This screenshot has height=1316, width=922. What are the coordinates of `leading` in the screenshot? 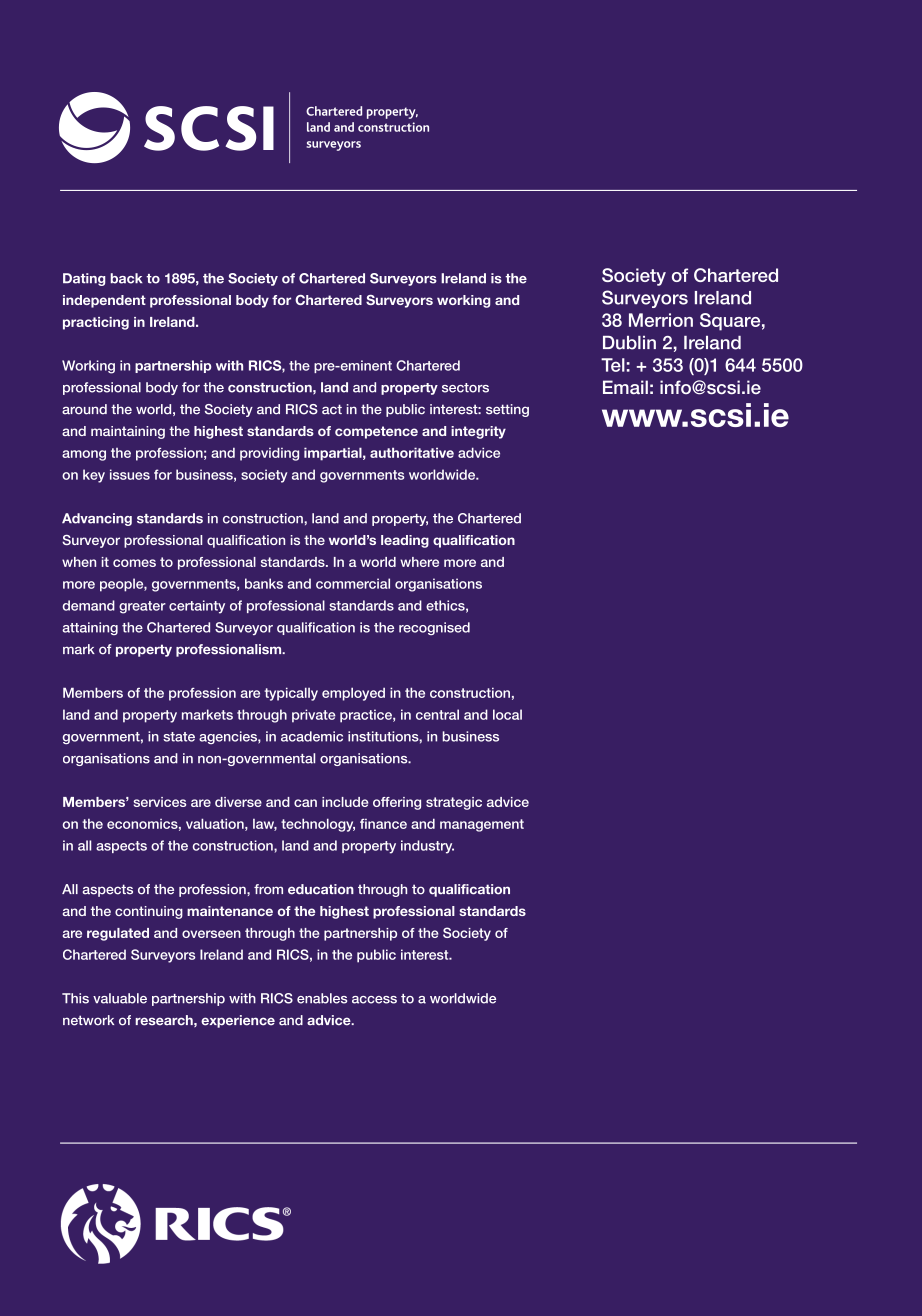 It's located at (405, 541).
